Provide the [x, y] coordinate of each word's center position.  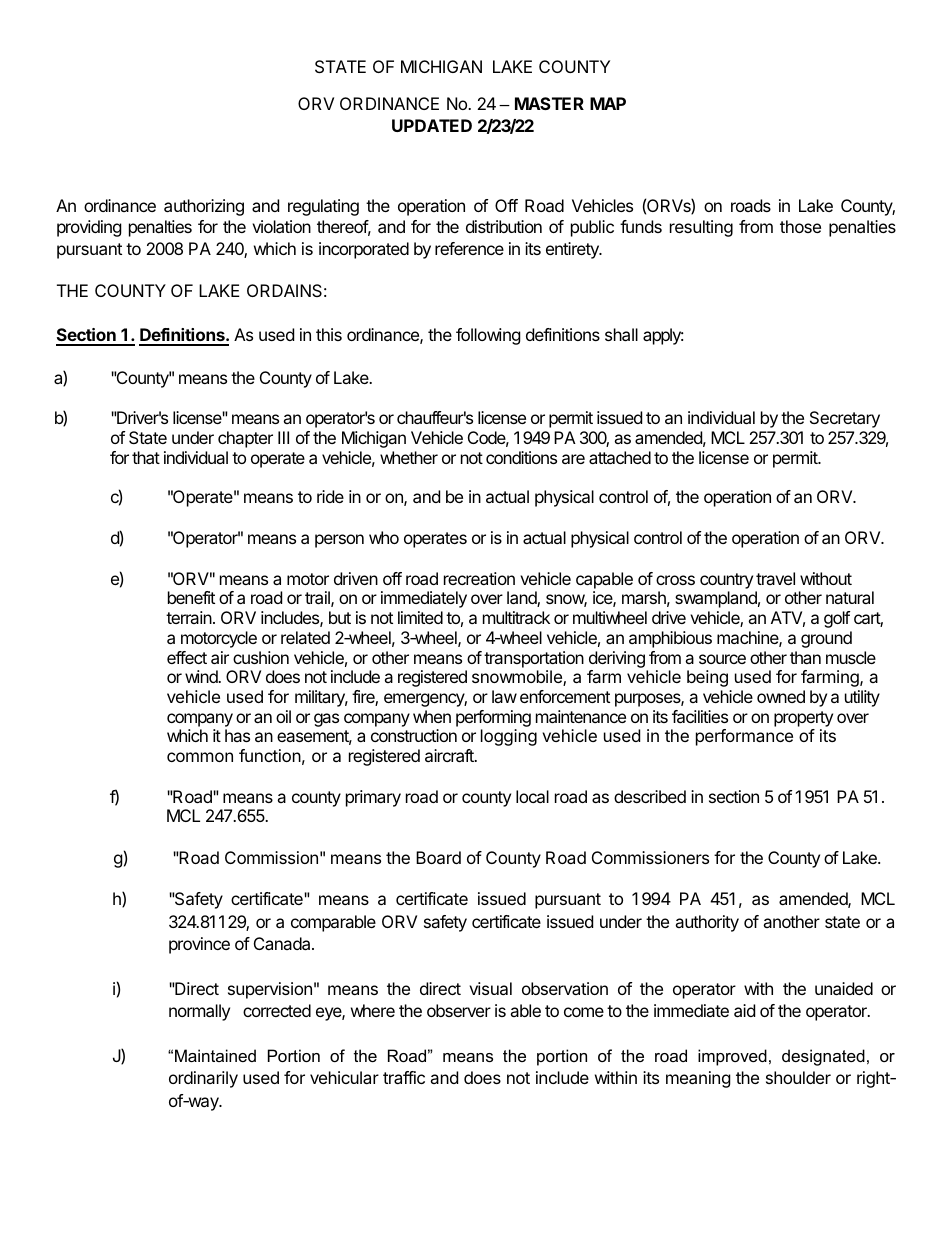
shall [621, 334]
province [199, 945]
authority [707, 923]
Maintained [215, 1055]
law [504, 696]
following [488, 336]
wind [202, 676]
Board [438, 857]
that [146, 457]
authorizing [204, 207]
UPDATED [432, 125]
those [800, 226]
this [329, 334]
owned [781, 696]
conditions [521, 457]
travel [775, 578]
